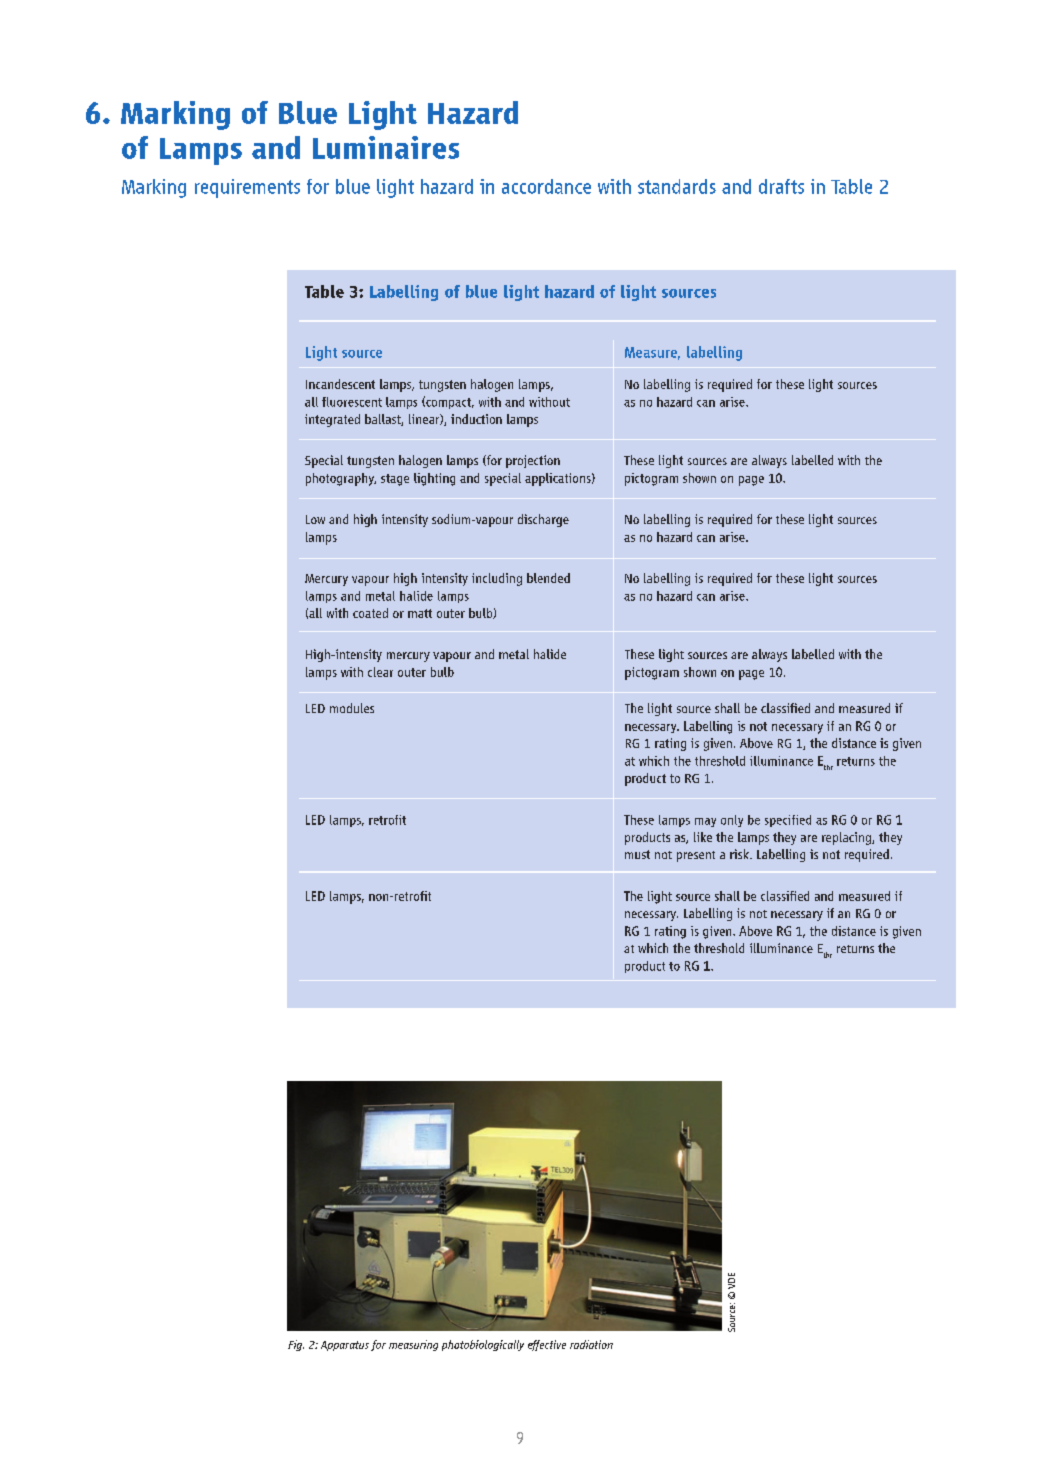  What do you see at coordinates (781, 186) in the screenshot?
I see `drafts` at bounding box center [781, 186].
